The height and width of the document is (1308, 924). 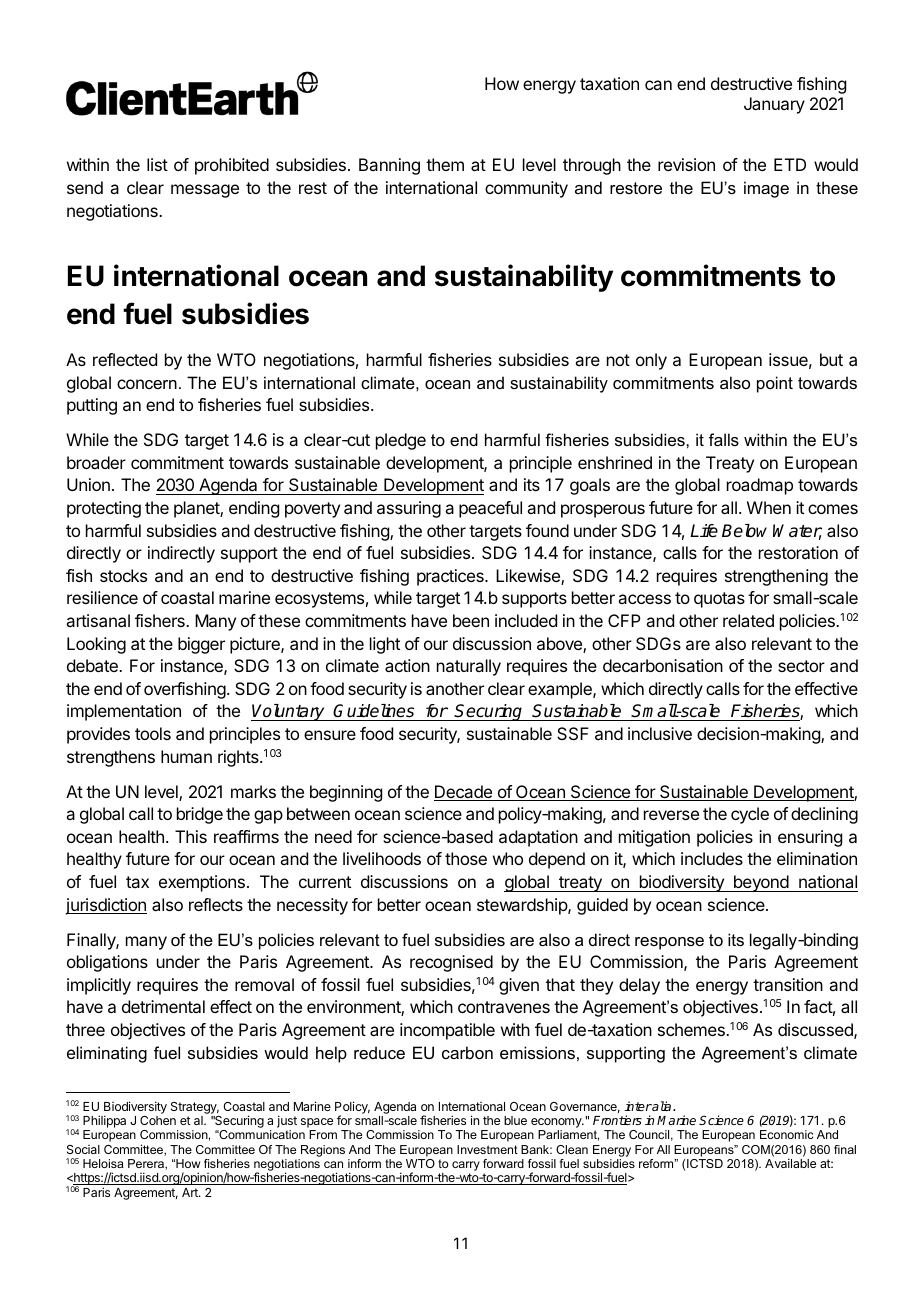 What do you see at coordinates (157, 164) in the document?
I see `list` at bounding box center [157, 164].
